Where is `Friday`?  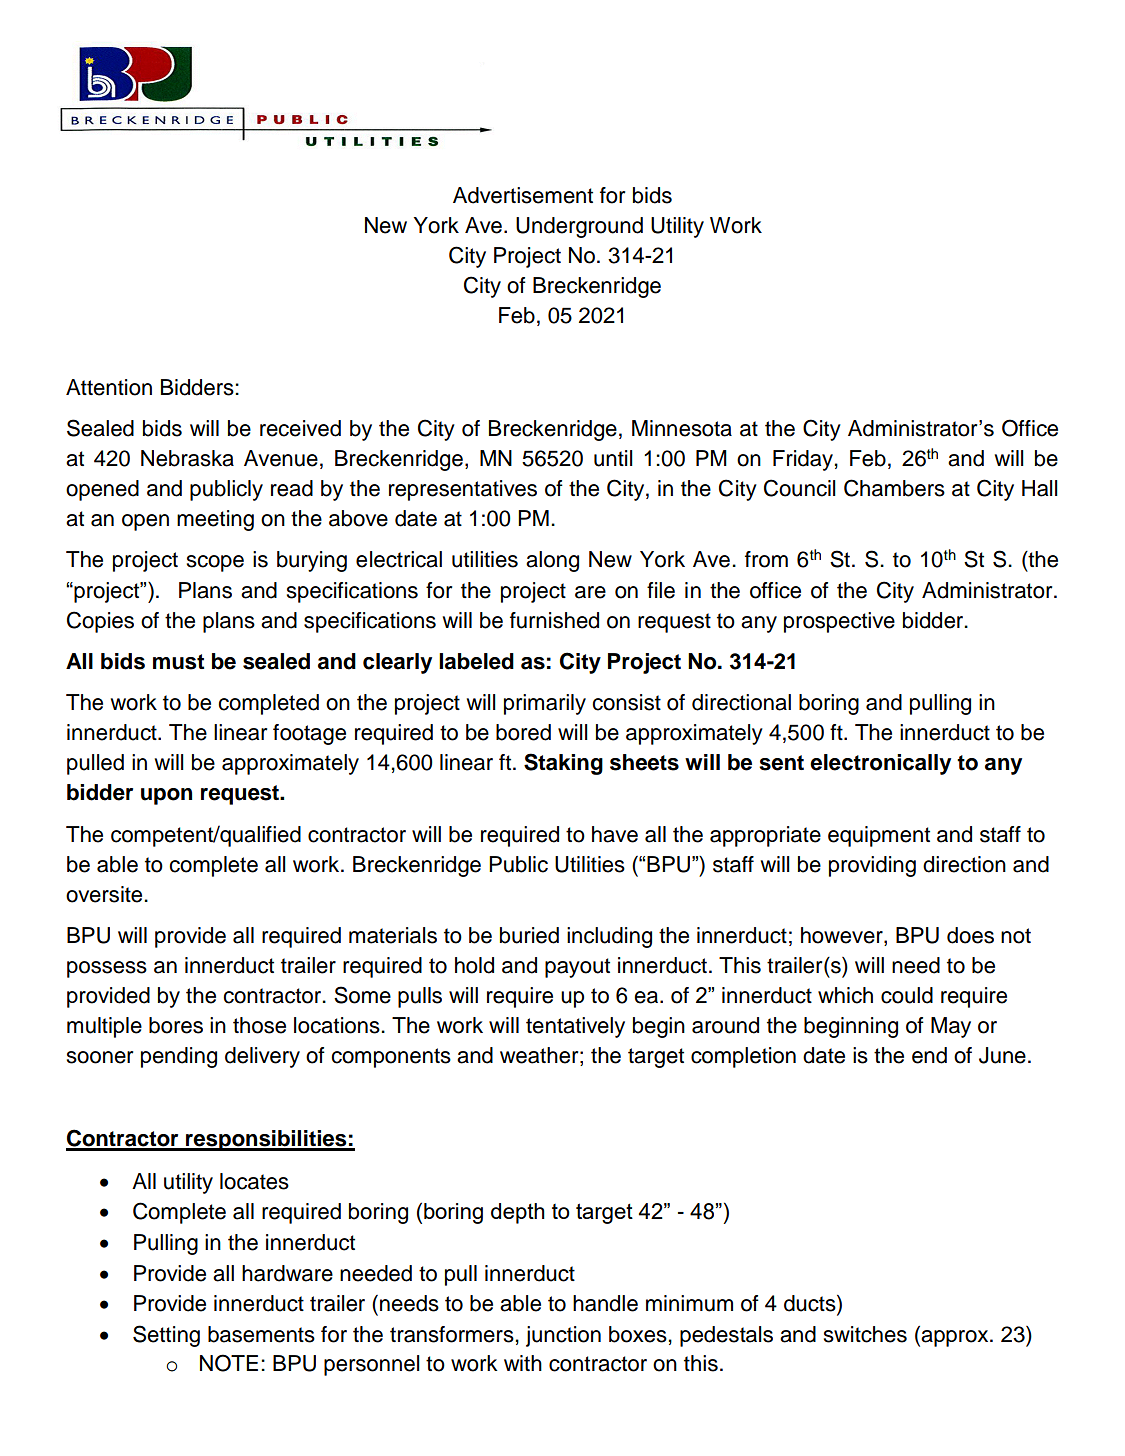 Friday is located at coordinates (803, 460).
